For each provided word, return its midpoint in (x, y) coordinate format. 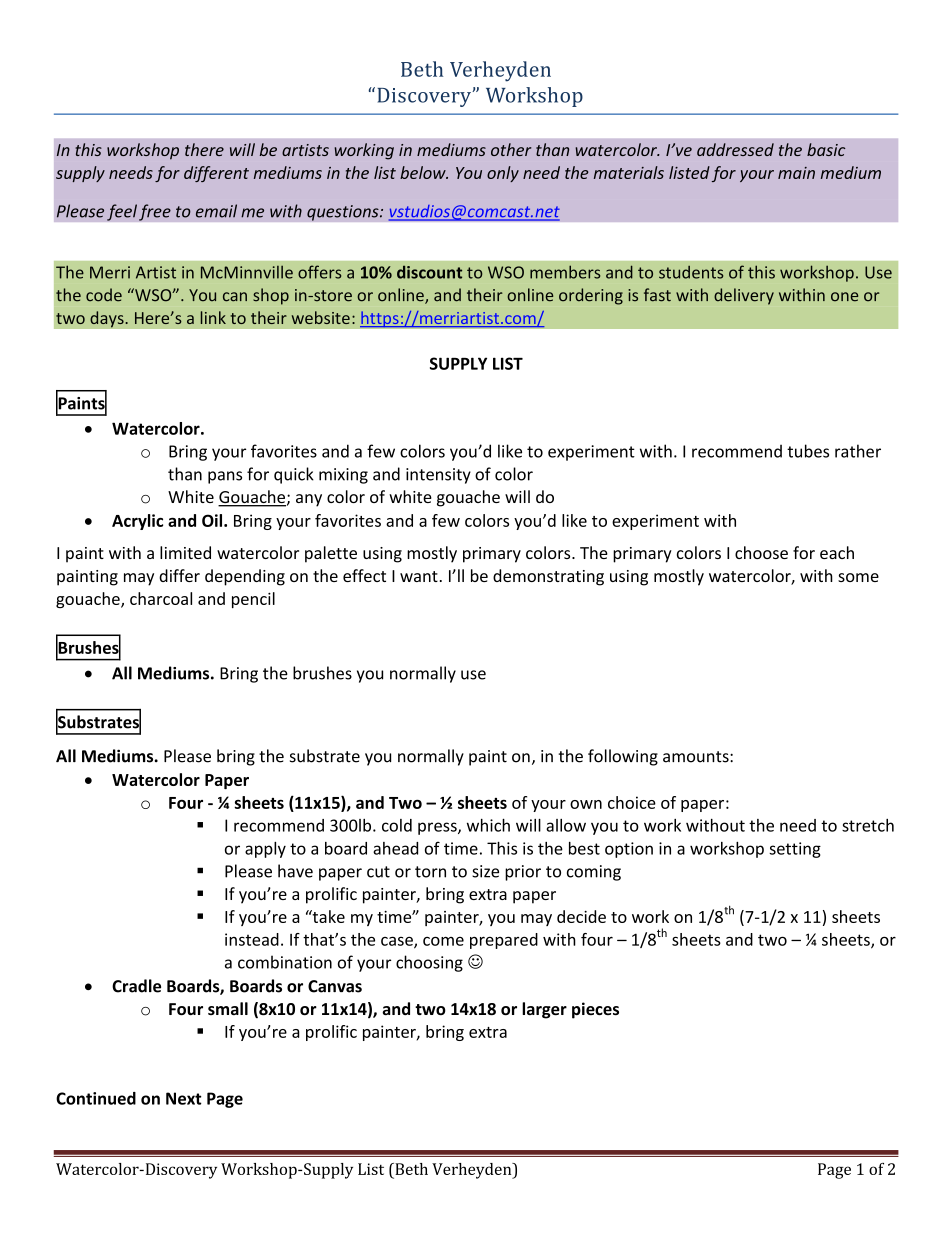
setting (795, 850)
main (796, 173)
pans (225, 477)
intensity (438, 476)
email (216, 211)
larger (544, 1010)
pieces (595, 1010)
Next (184, 1098)
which (488, 825)
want (419, 576)
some (858, 577)
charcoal (161, 598)
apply (265, 850)
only (503, 174)
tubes (808, 451)
